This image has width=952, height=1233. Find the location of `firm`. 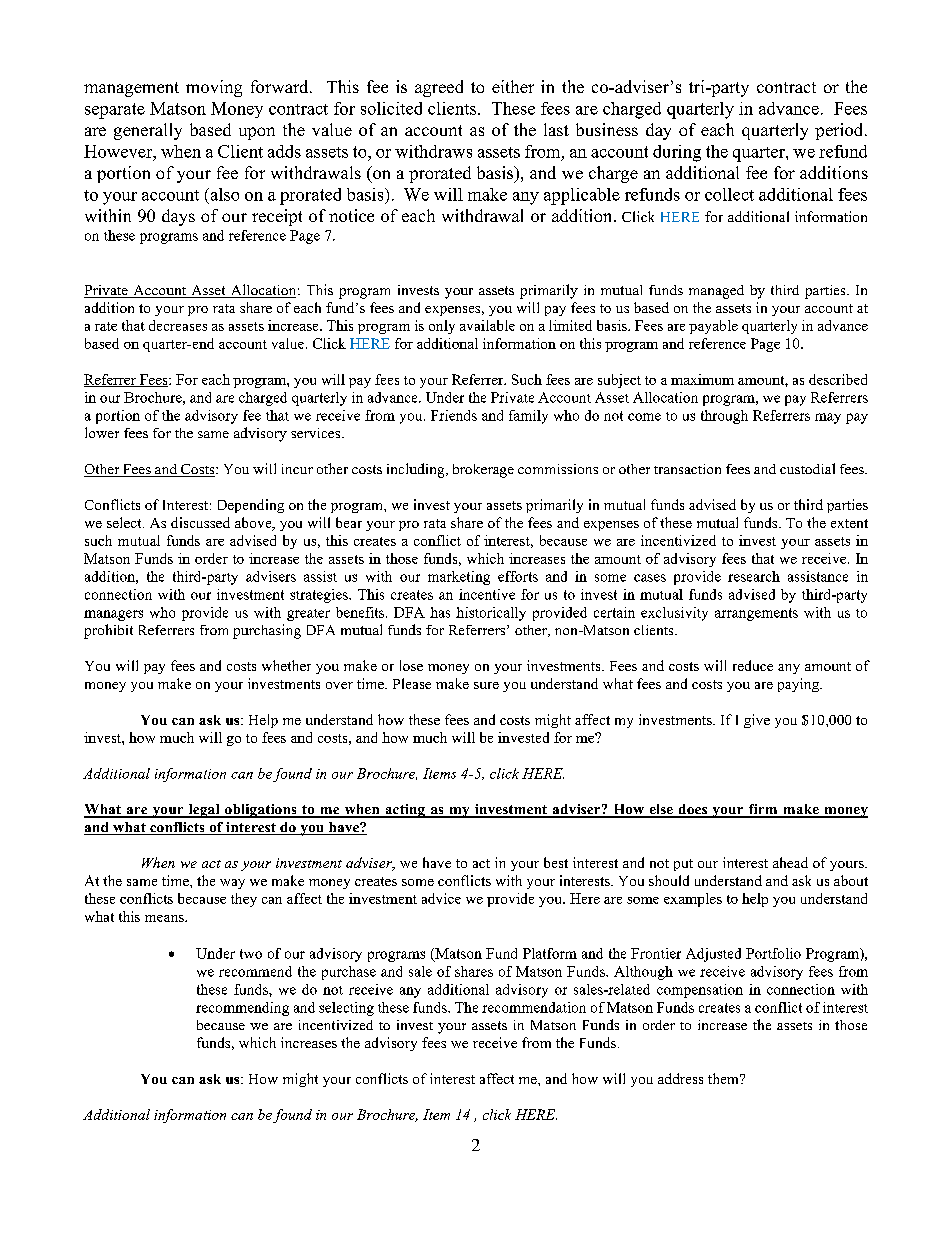

firm is located at coordinates (763, 810).
